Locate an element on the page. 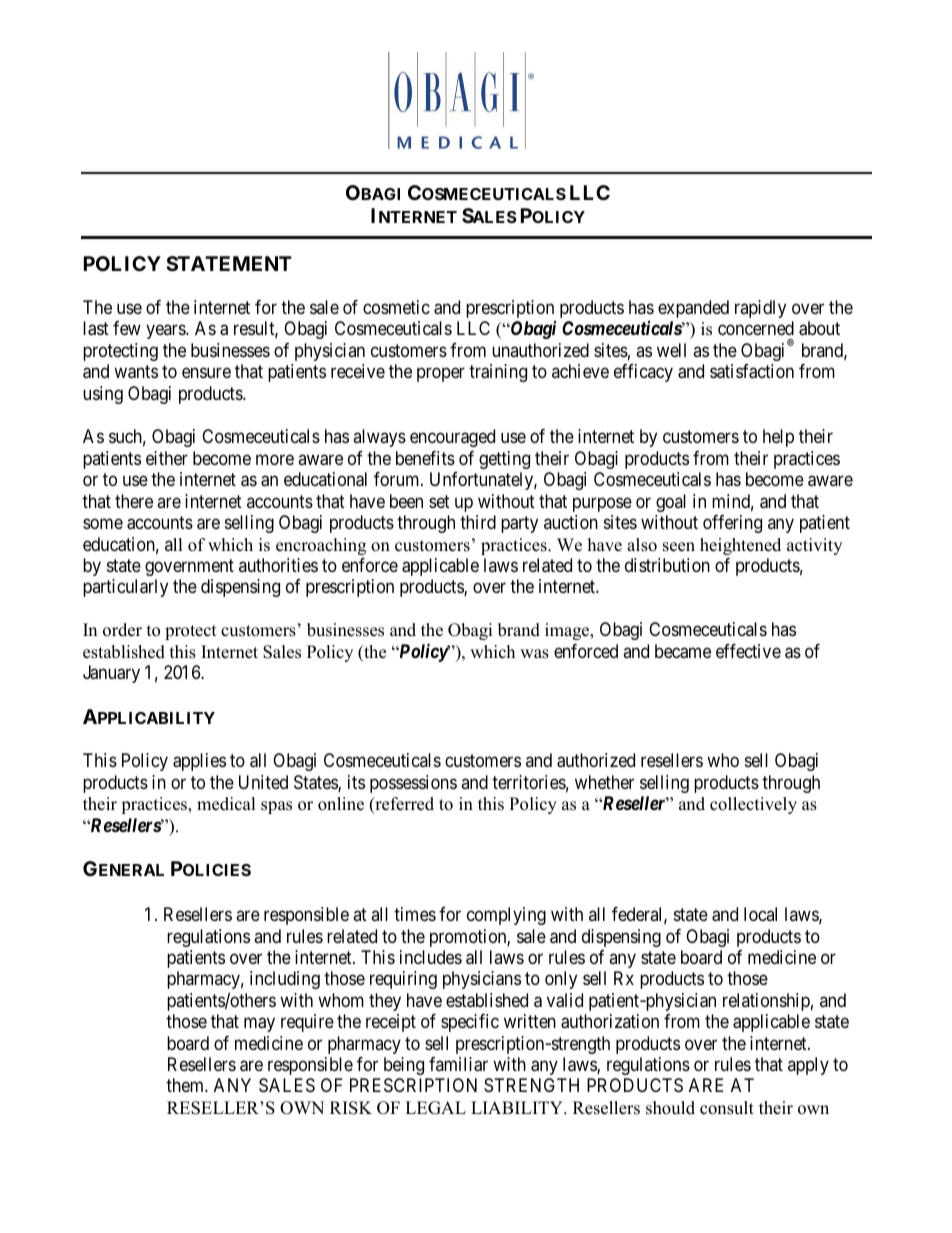 The image size is (952, 1233). them is located at coordinates (186, 1085).
